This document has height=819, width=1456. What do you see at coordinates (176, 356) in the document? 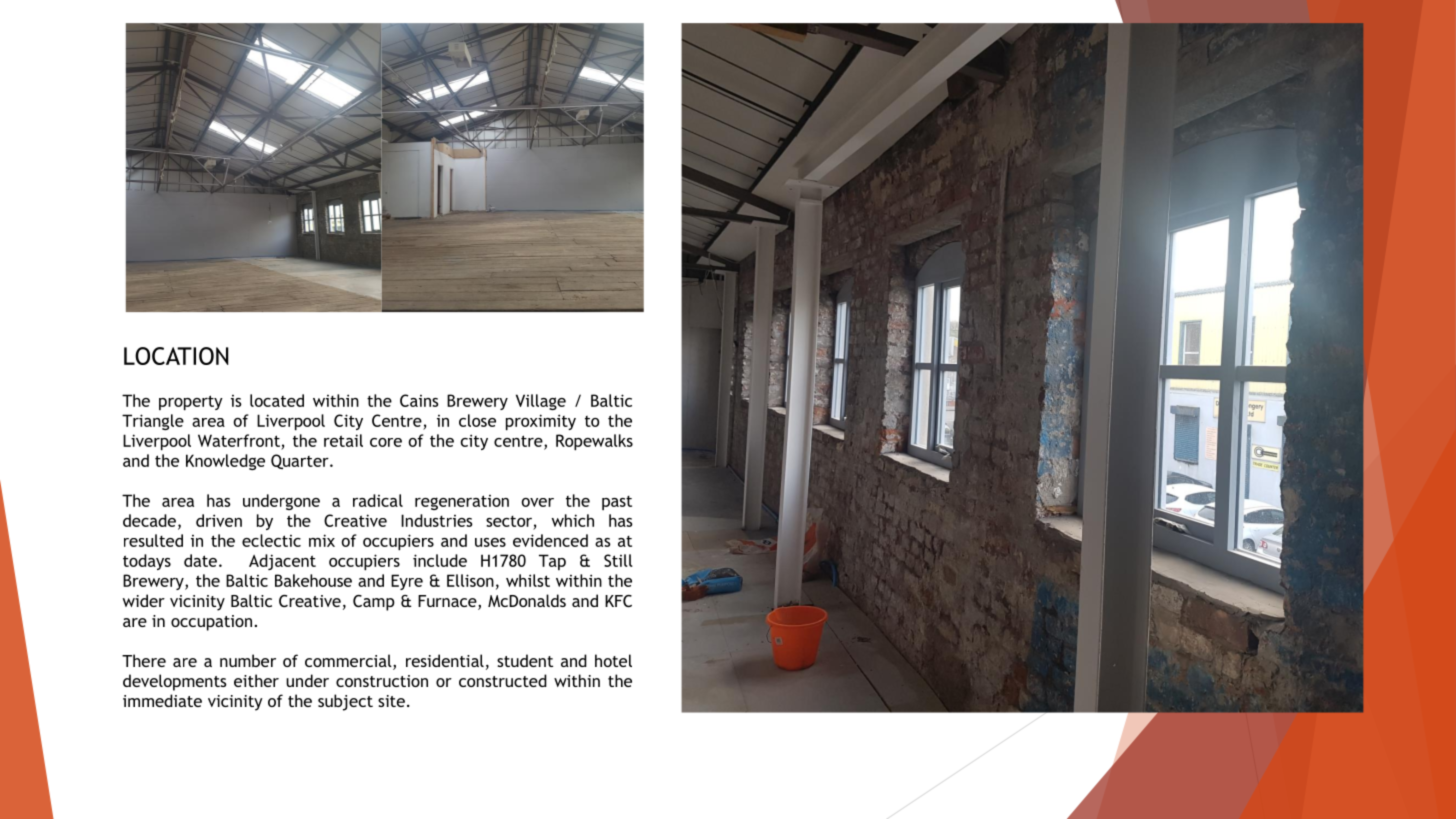
I see `LOCATION` at bounding box center [176, 356].
